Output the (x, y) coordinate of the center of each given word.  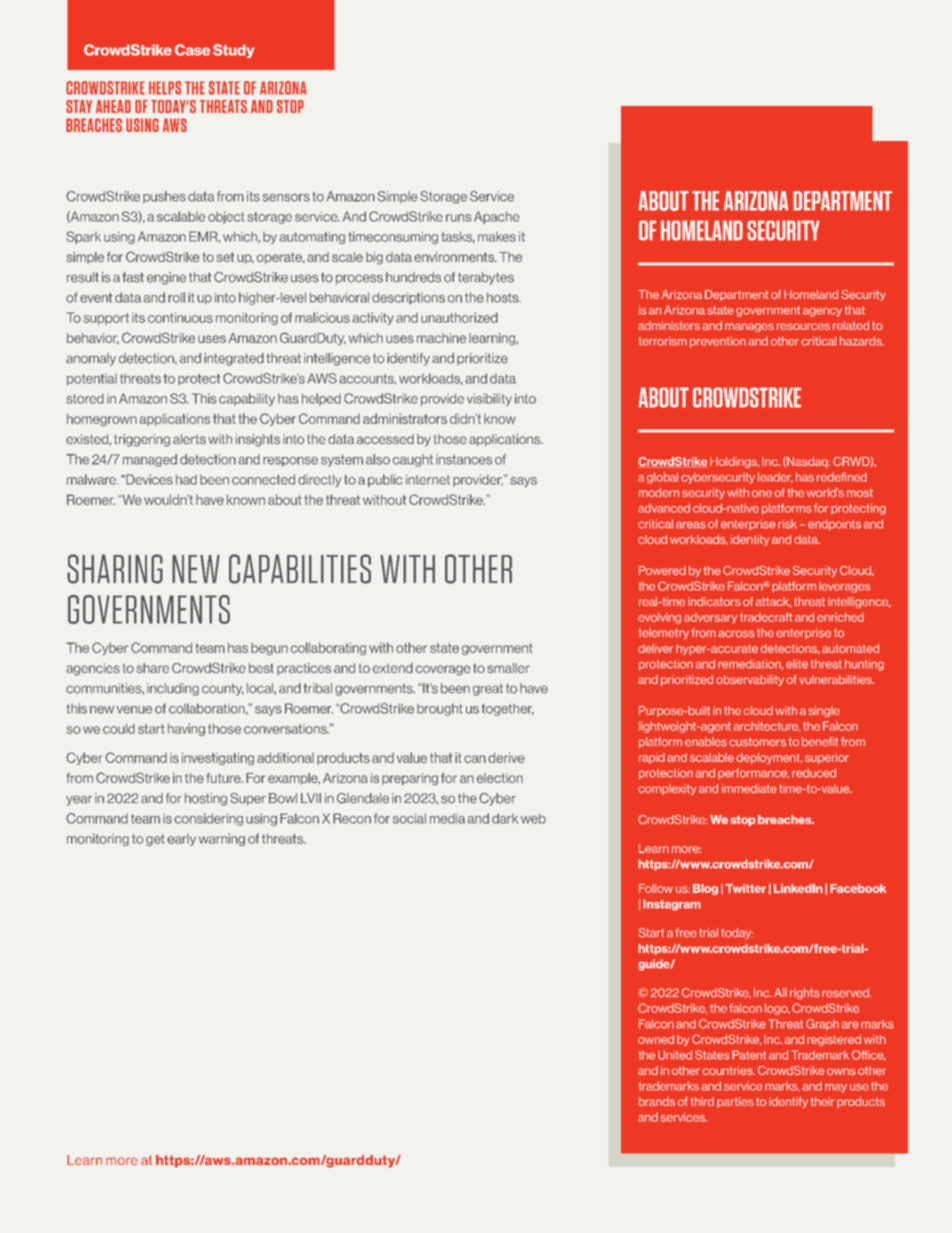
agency (822, 312)
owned (656, 1039)
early (181, 840)
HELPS (165, 88)
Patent (749, 1055)
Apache (497, 217)
